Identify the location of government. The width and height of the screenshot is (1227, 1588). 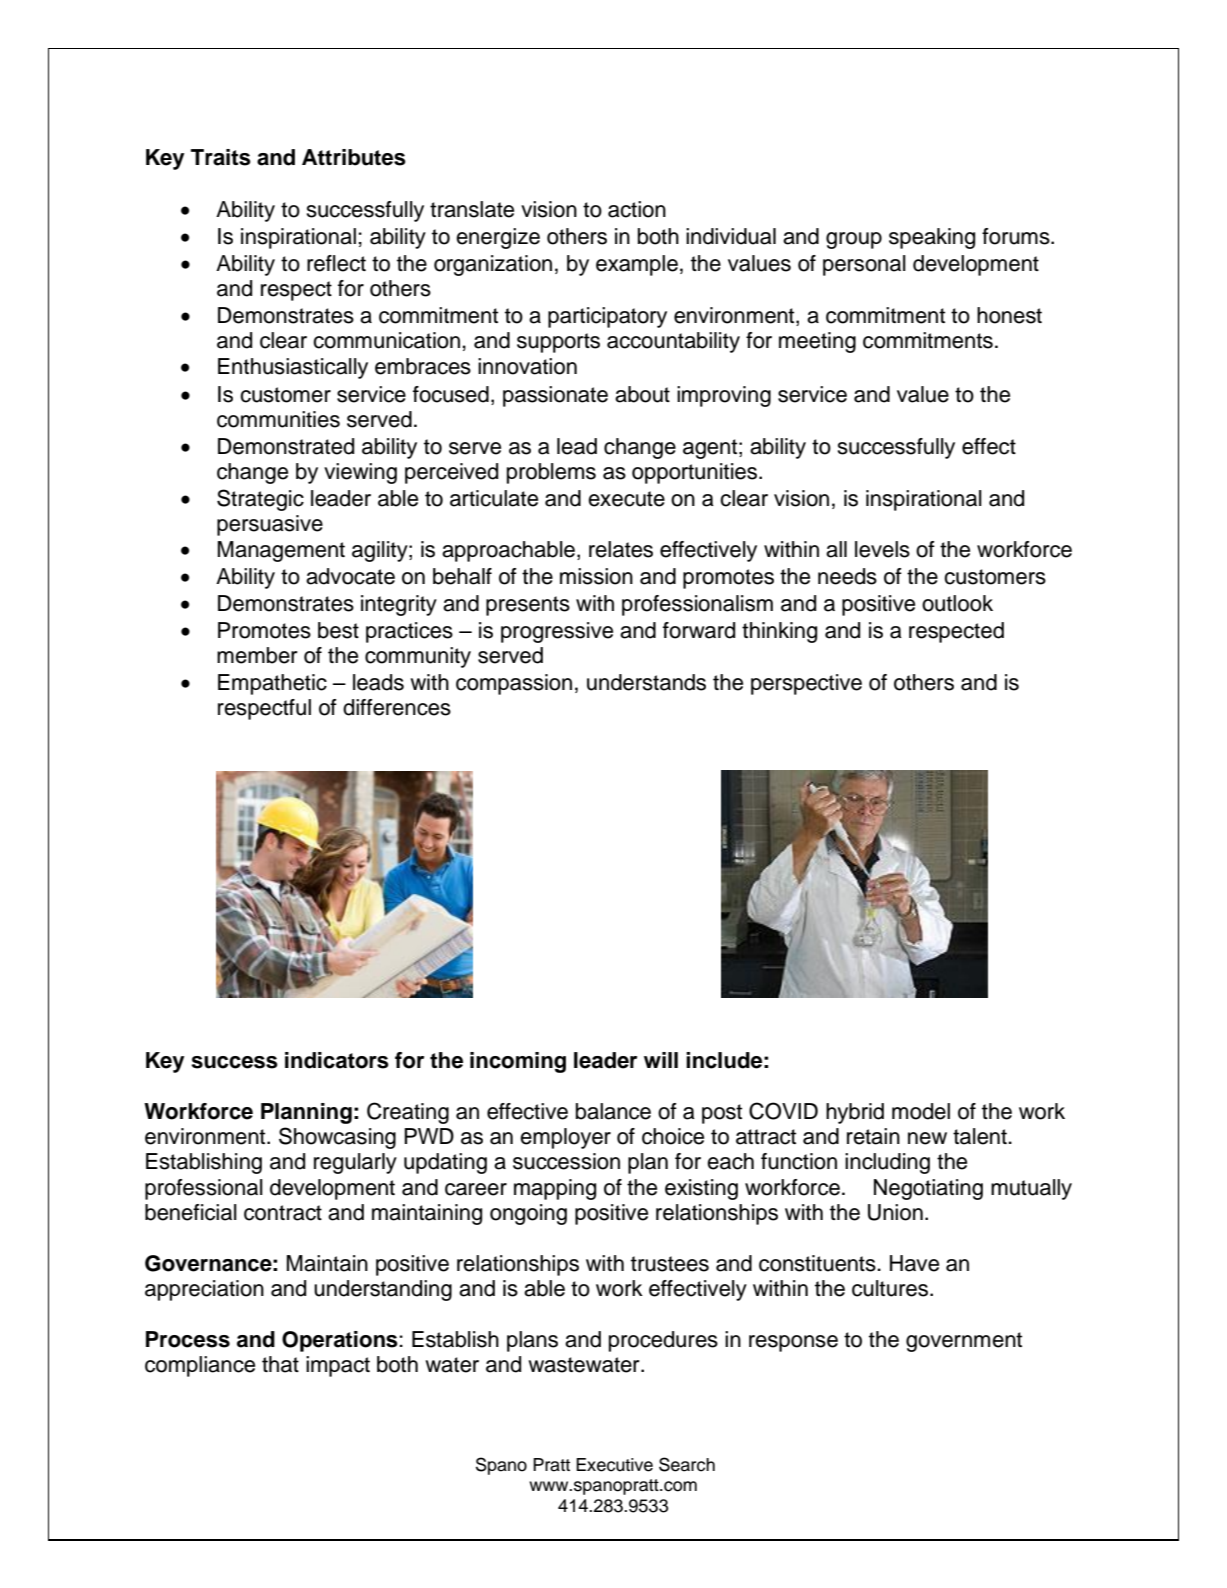
(964, 1342).
